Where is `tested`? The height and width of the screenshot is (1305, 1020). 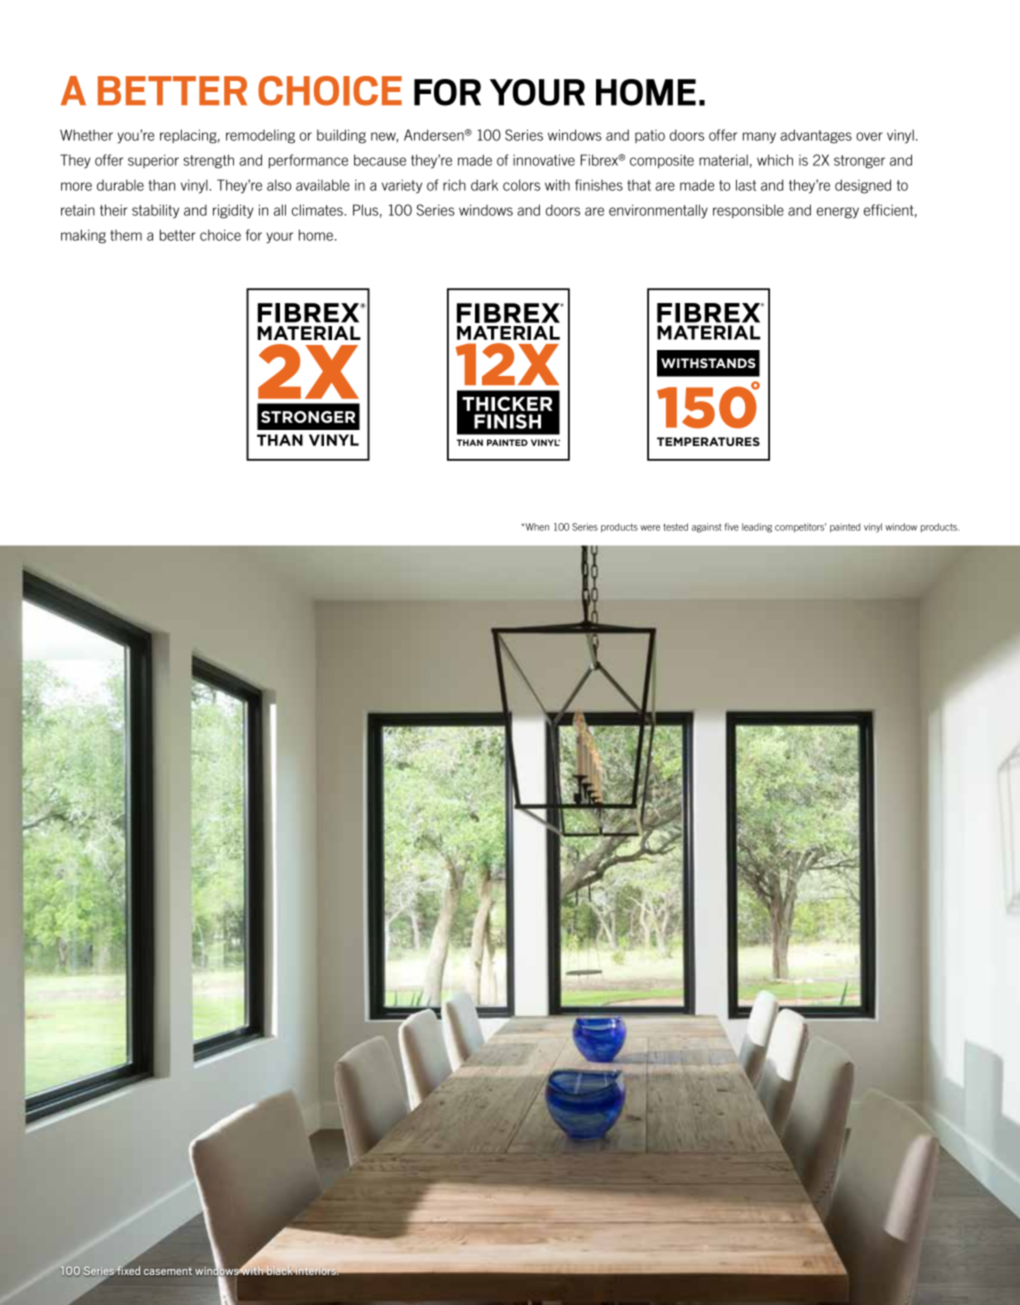
tested is located at coordinates (675, 527).
